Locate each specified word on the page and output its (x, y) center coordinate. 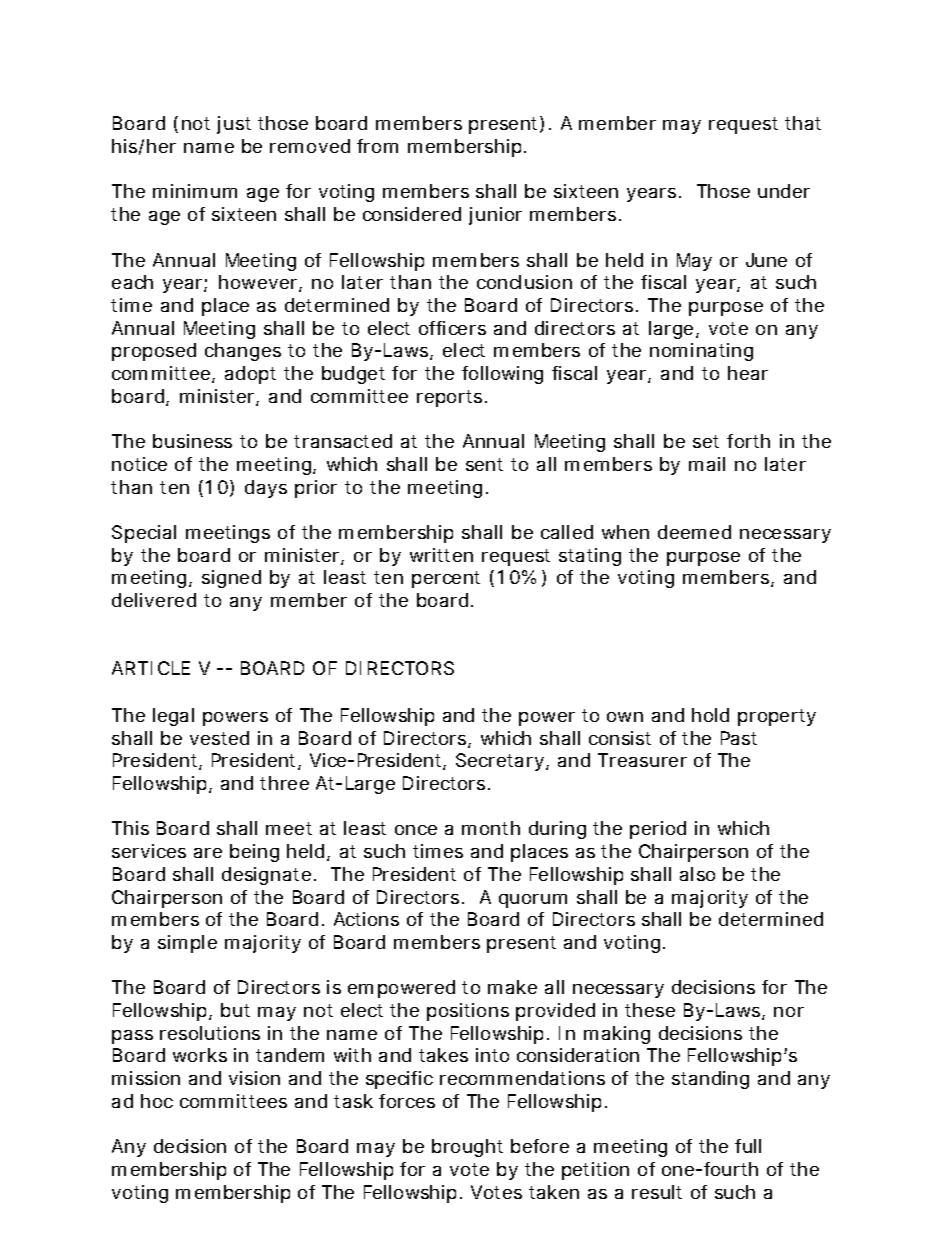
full (748, 1146)
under (784, 191)
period (658, 830)
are (208, 853)
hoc (157, 1101)
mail (707, 464)
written (441, 555)
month (491, 828)
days (266, 489)
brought (467, 1148)
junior (495, 216)
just (234, 125)
